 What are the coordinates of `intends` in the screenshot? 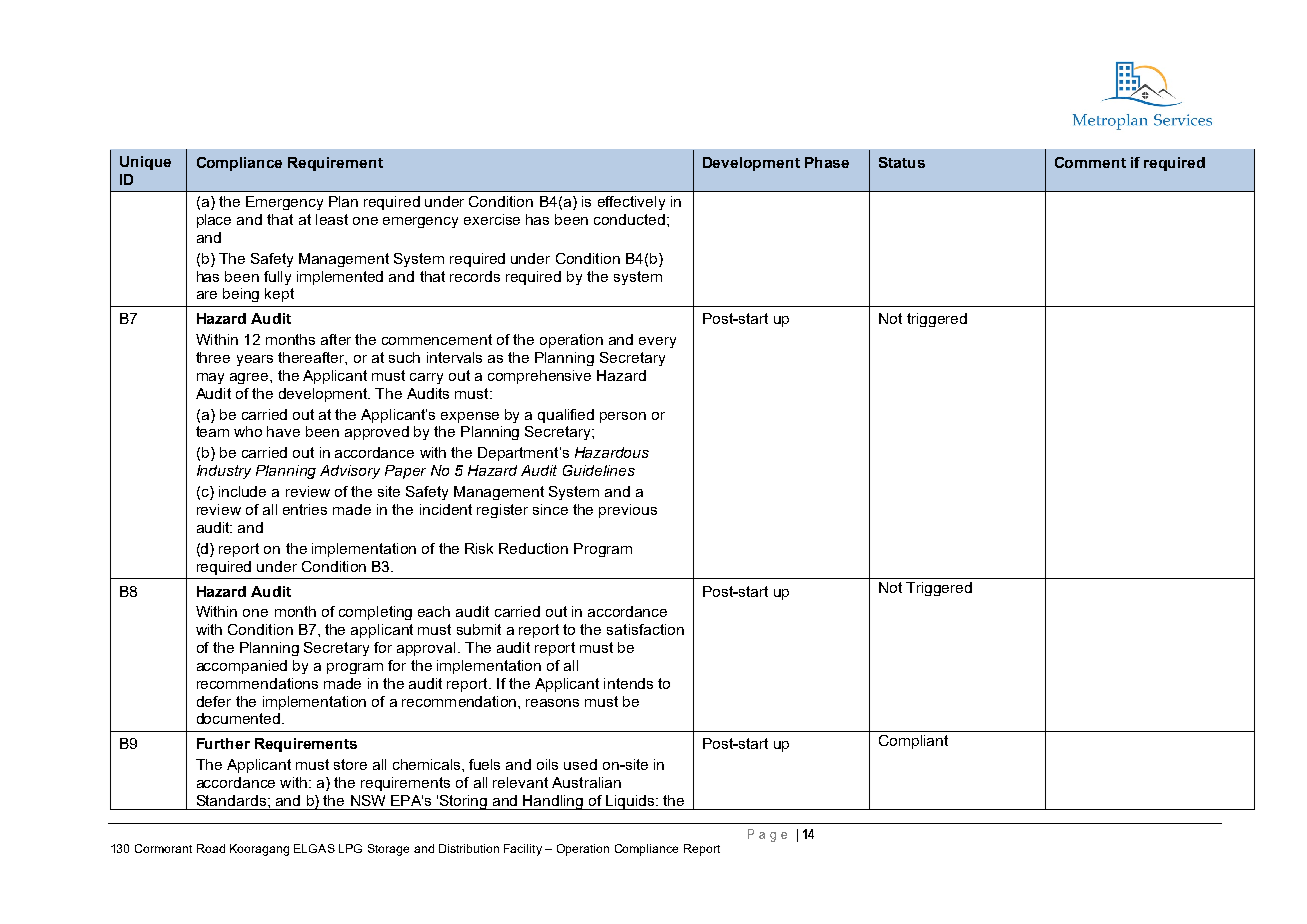 It's located at (628, 683).
